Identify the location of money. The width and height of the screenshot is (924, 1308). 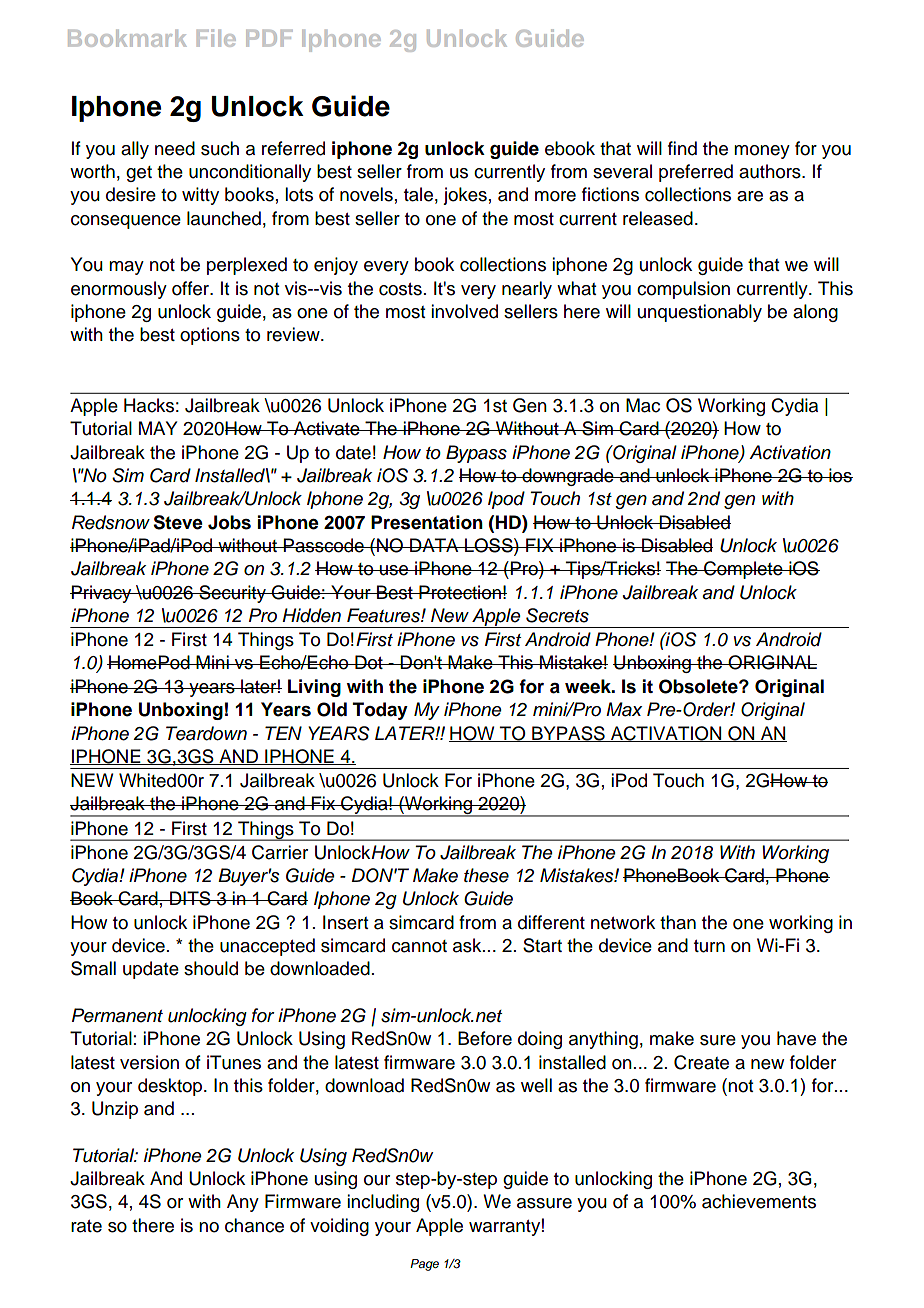
(762, 152).
